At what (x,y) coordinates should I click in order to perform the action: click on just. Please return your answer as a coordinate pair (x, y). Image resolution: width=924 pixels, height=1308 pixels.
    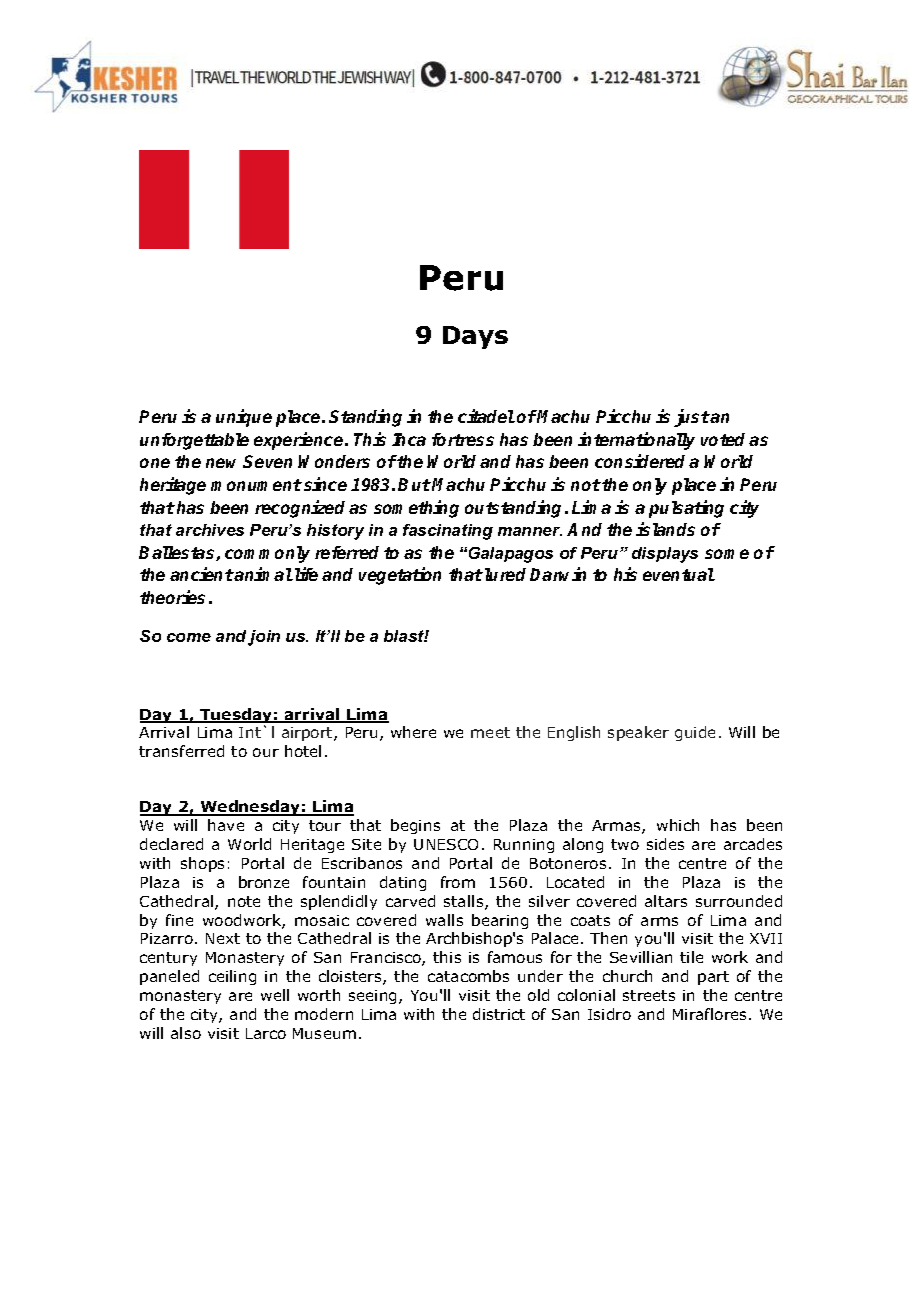
    Looking at the image, I should click on (692, 418).
